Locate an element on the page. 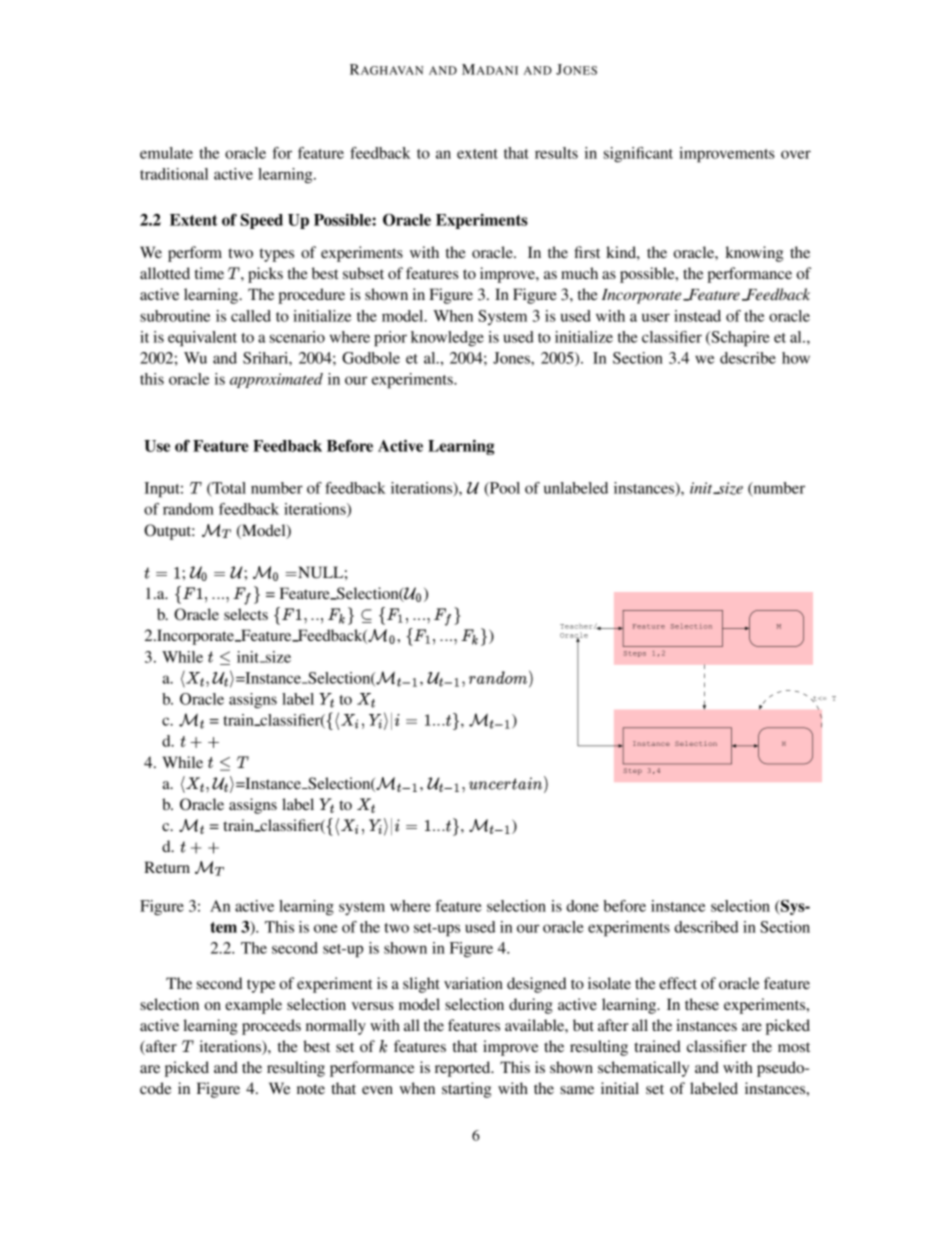 Image resolution: width=952 pixels, height=1233 pixels. proceeds is located at coordinates (271, 1027).
